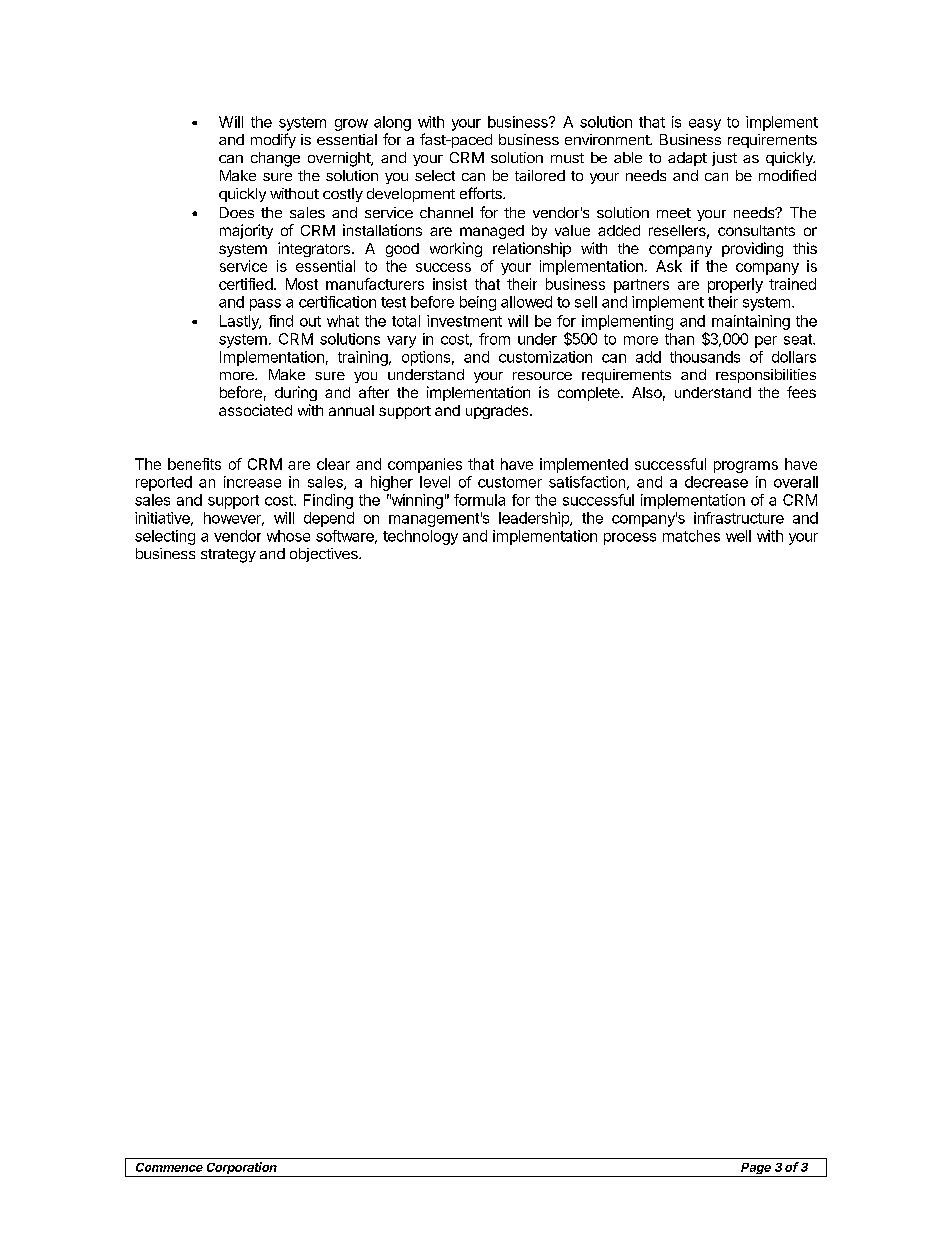 The image size is (952, 1233). Describe the element at coordinates (420, 537) in the document. I see `technology` at that location.
